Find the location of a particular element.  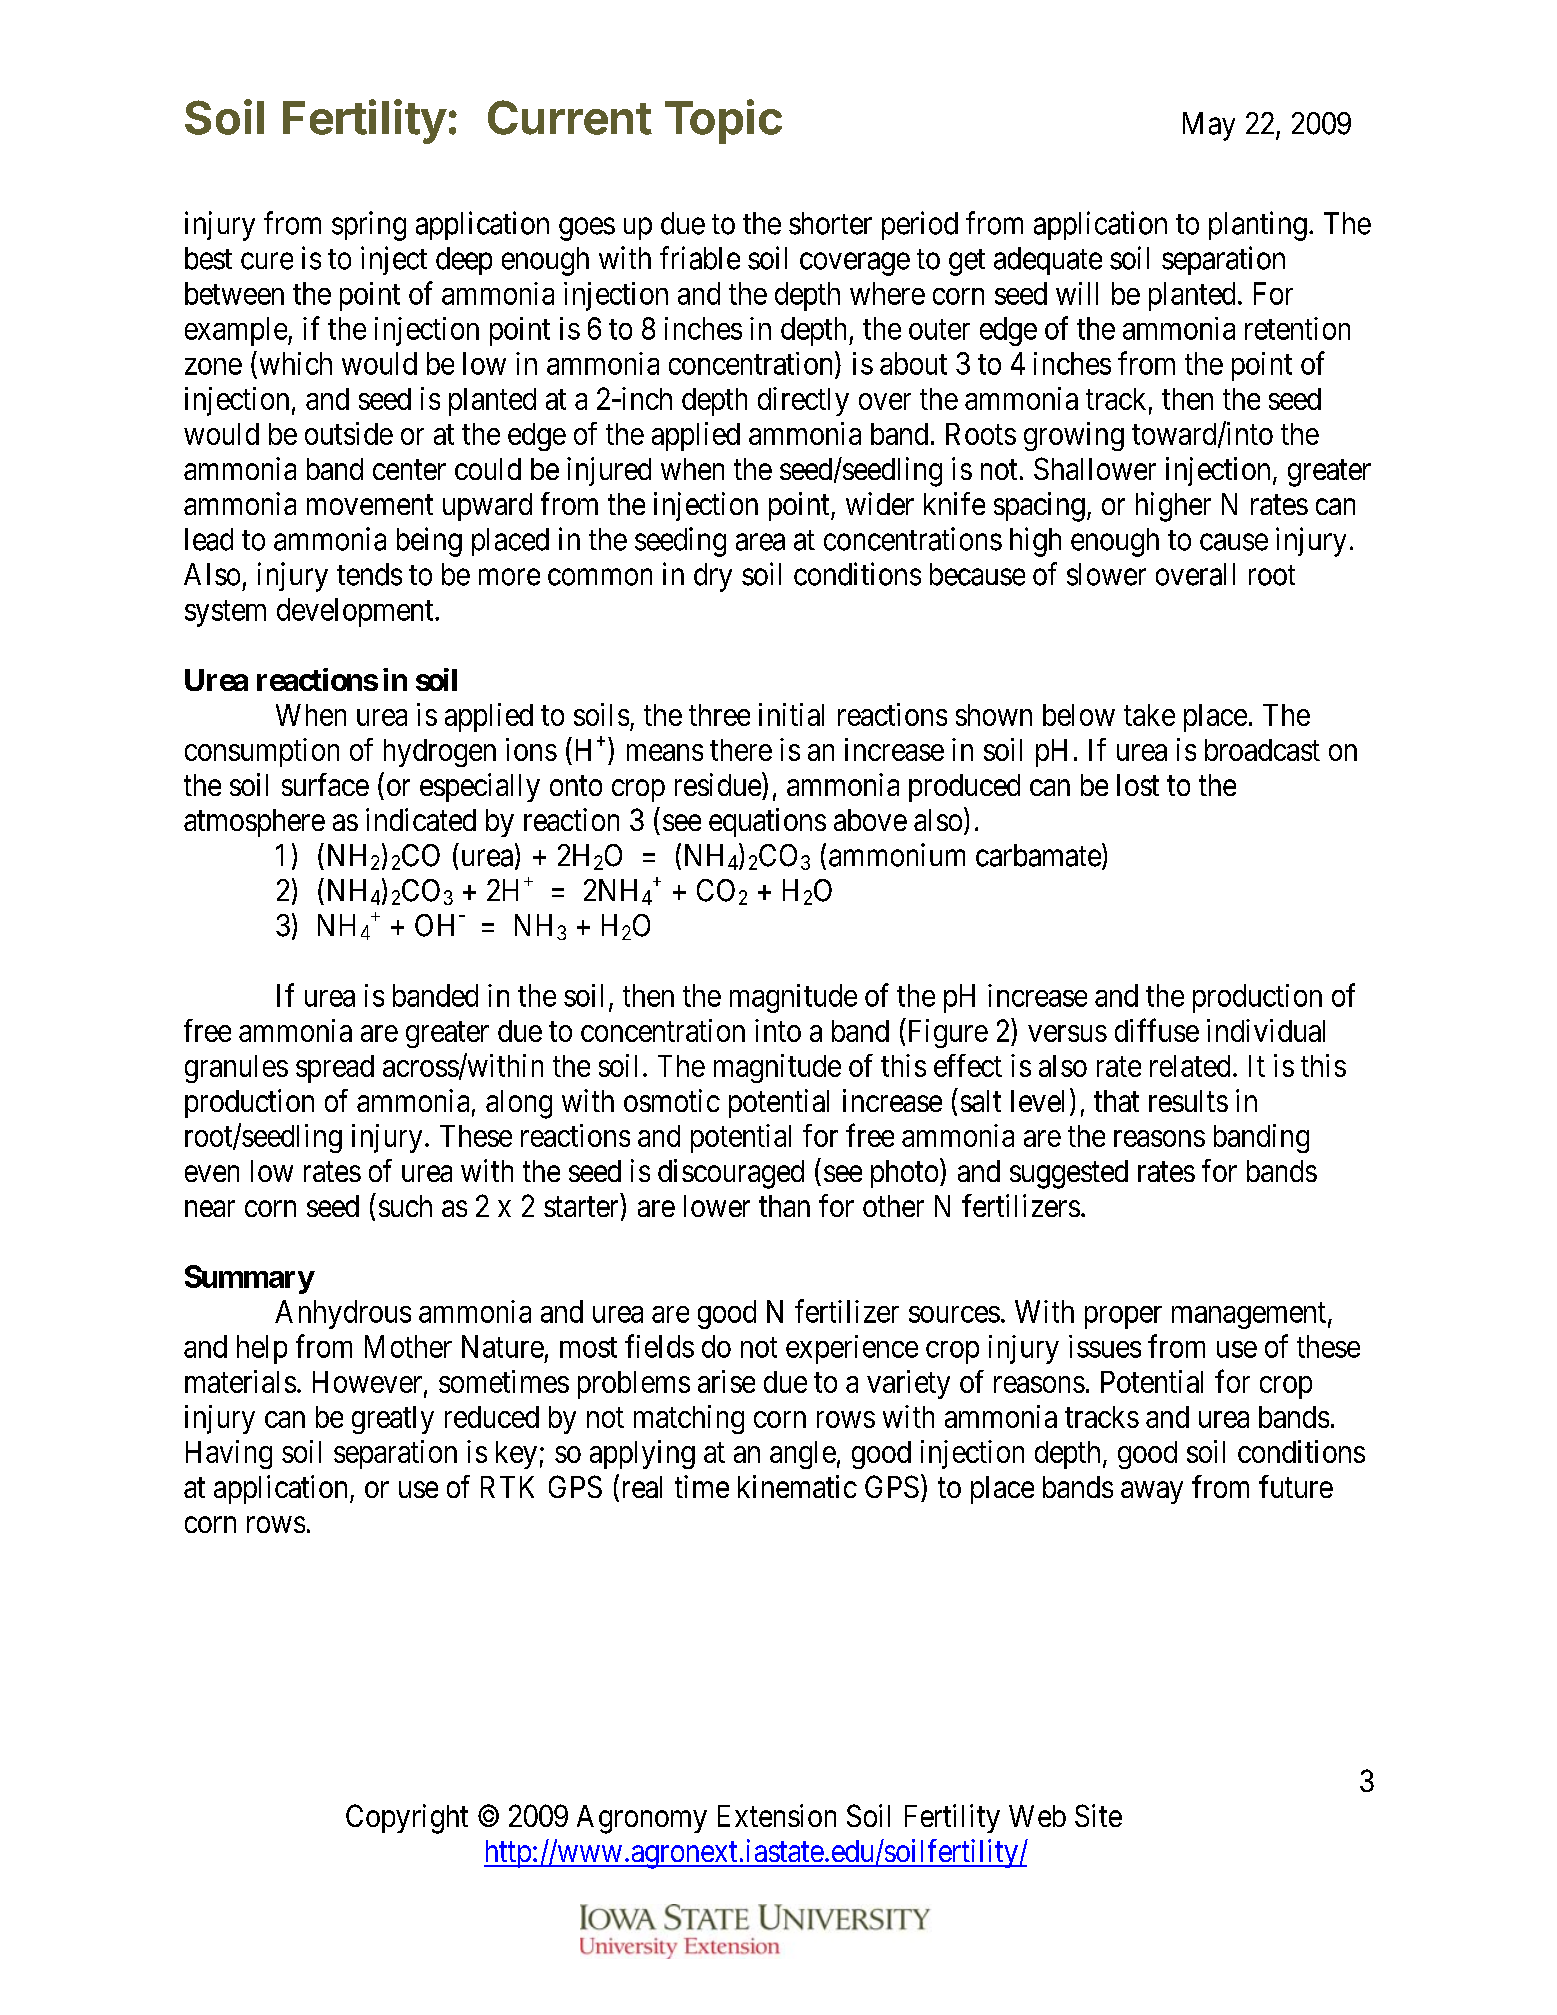

spring is located at coordinates (369, 226).
